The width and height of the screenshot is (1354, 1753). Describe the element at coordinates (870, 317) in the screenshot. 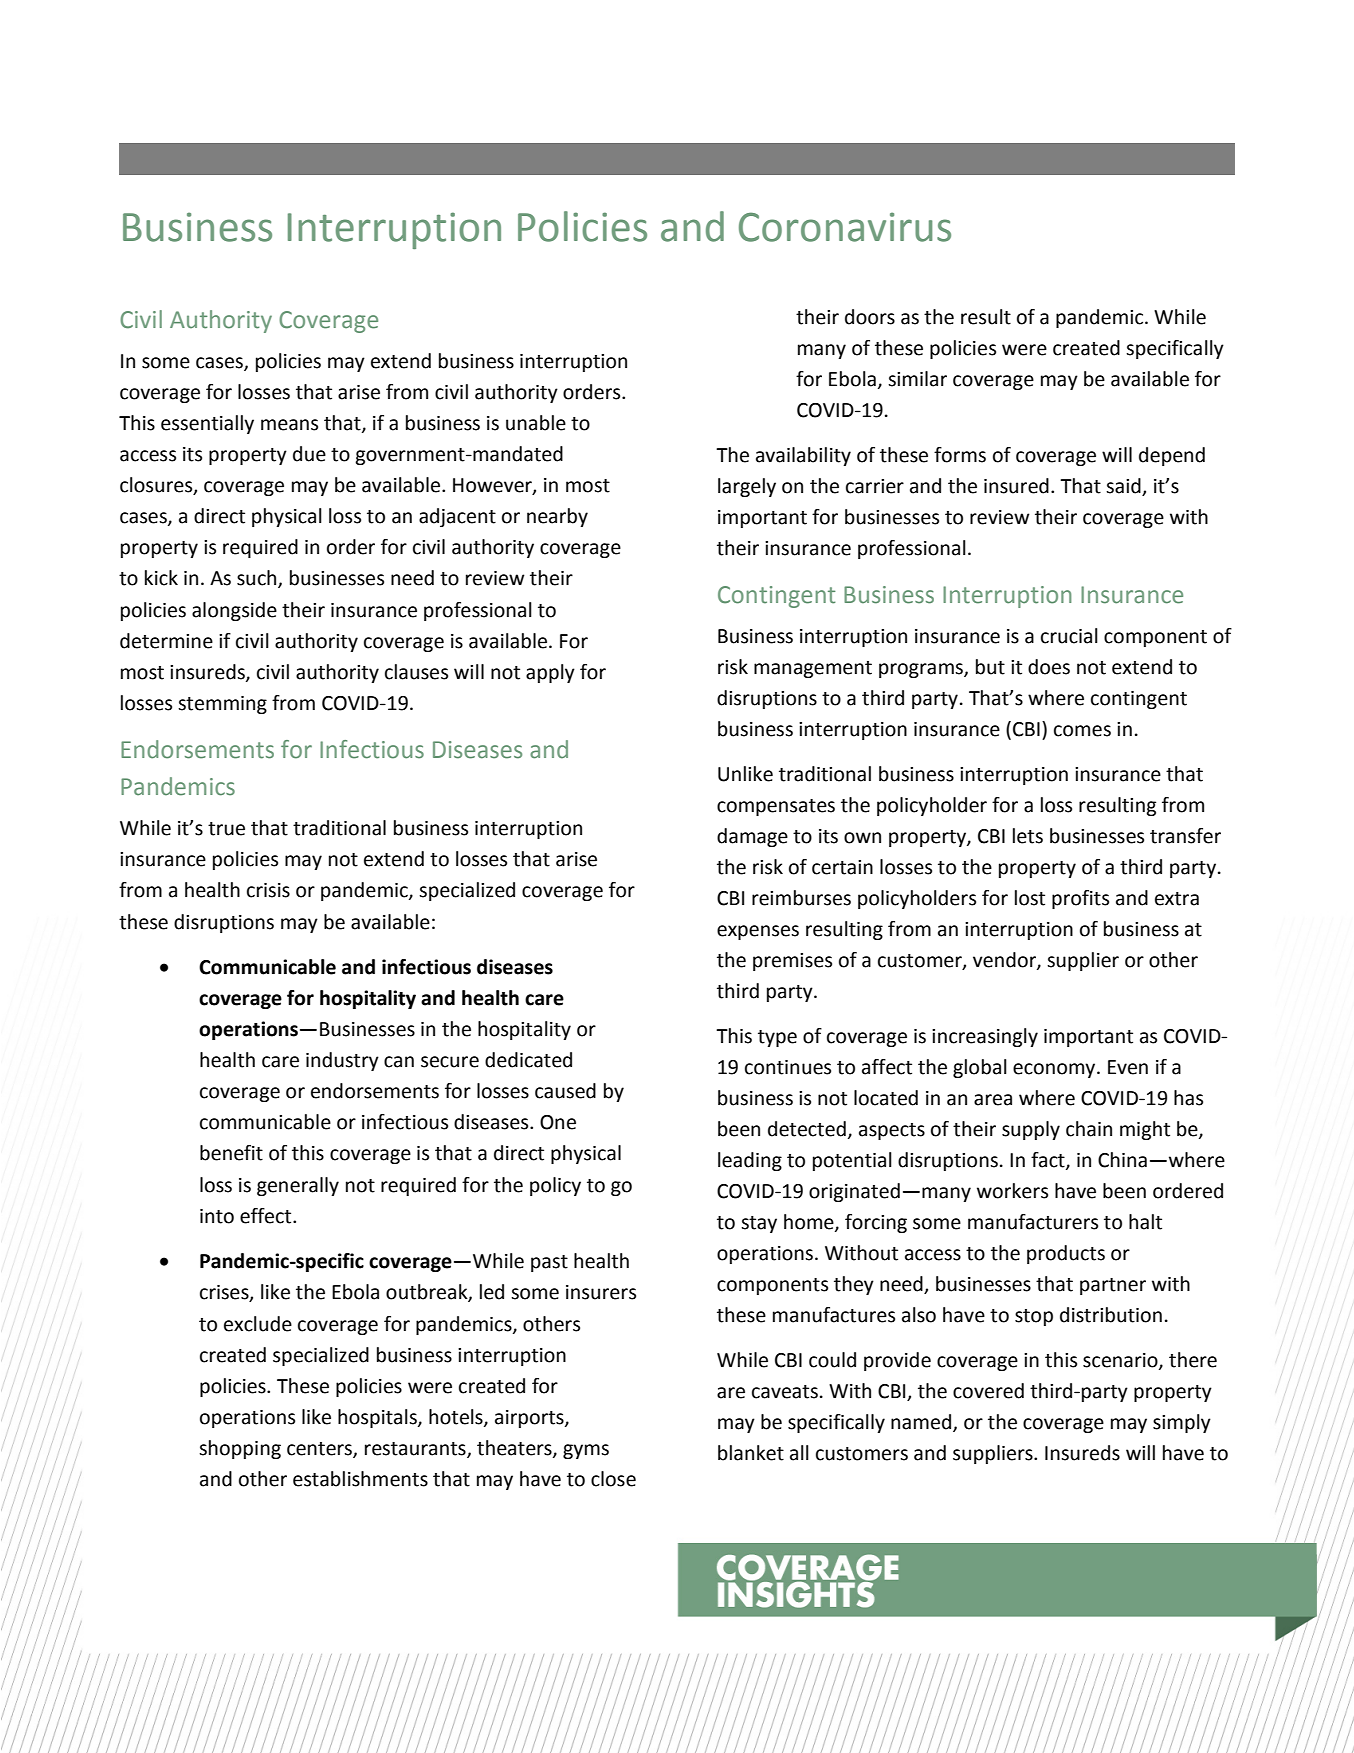

I see `doors` at that location.
